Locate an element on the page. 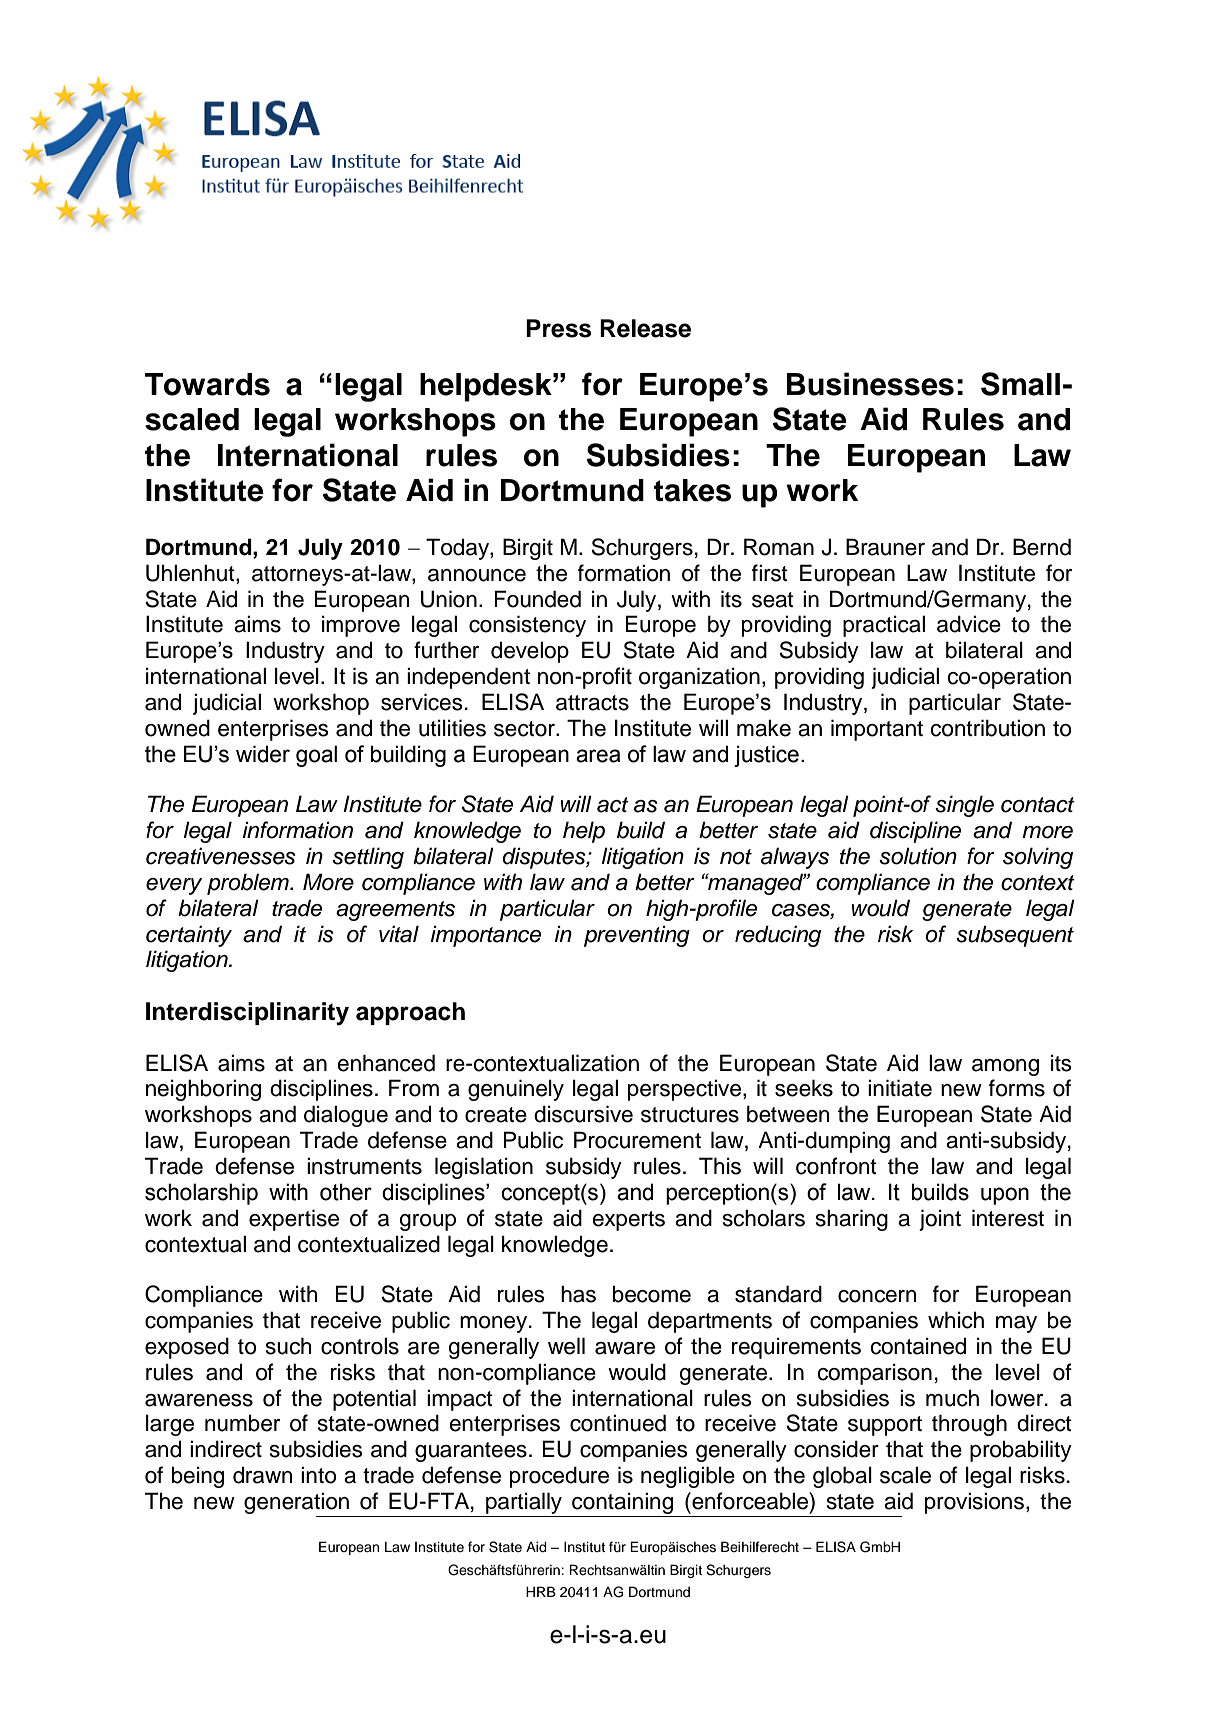 This image has height=1721, width=1217. wider is located at coordinates (263, 754).
